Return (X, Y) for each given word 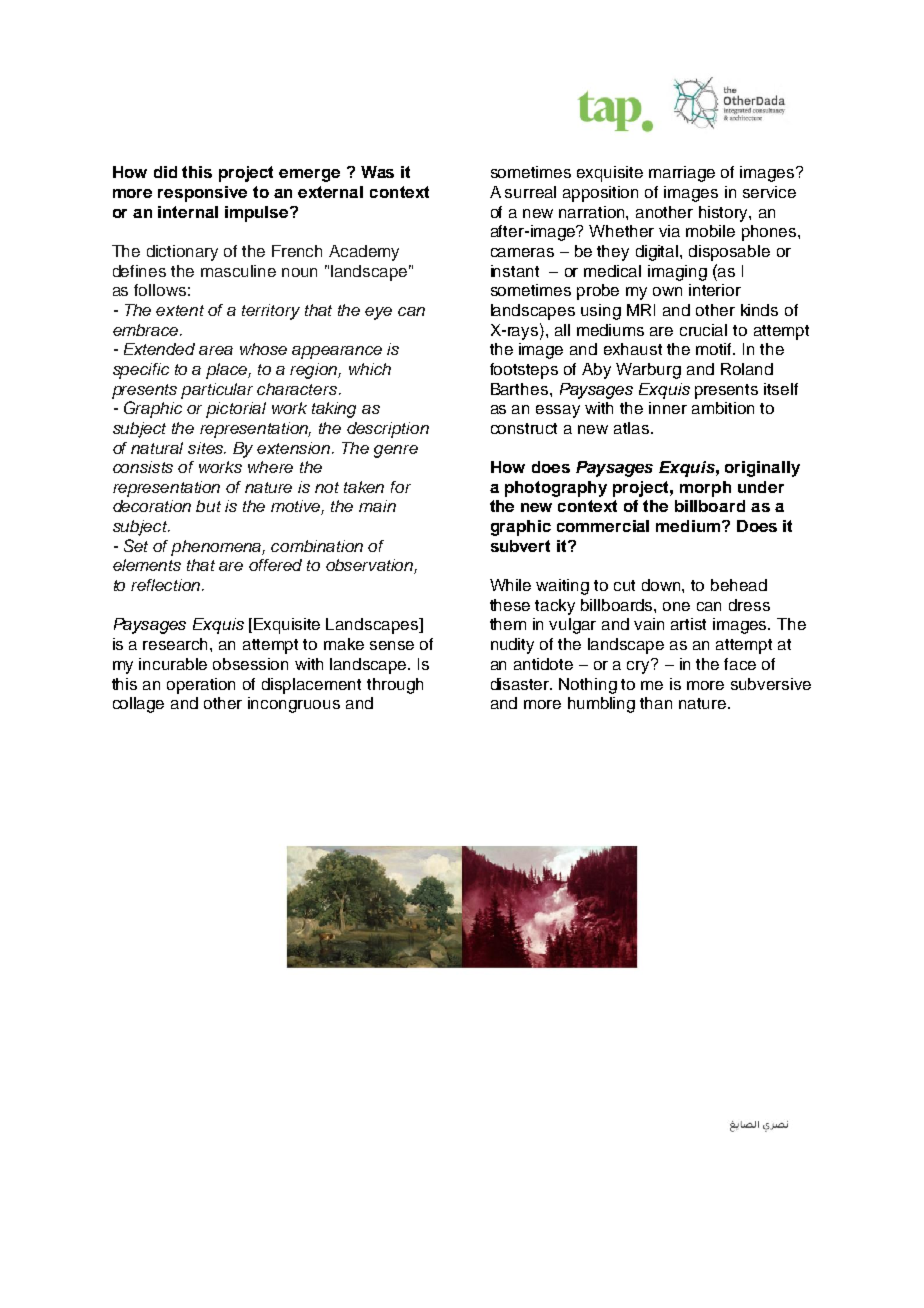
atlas (633, 428)
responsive (202, 194)
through (395, 686)
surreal (530, 192)
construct (524, 428)
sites (207, 448)
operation (201, 686)
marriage (682, 174)
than (656, 703)
